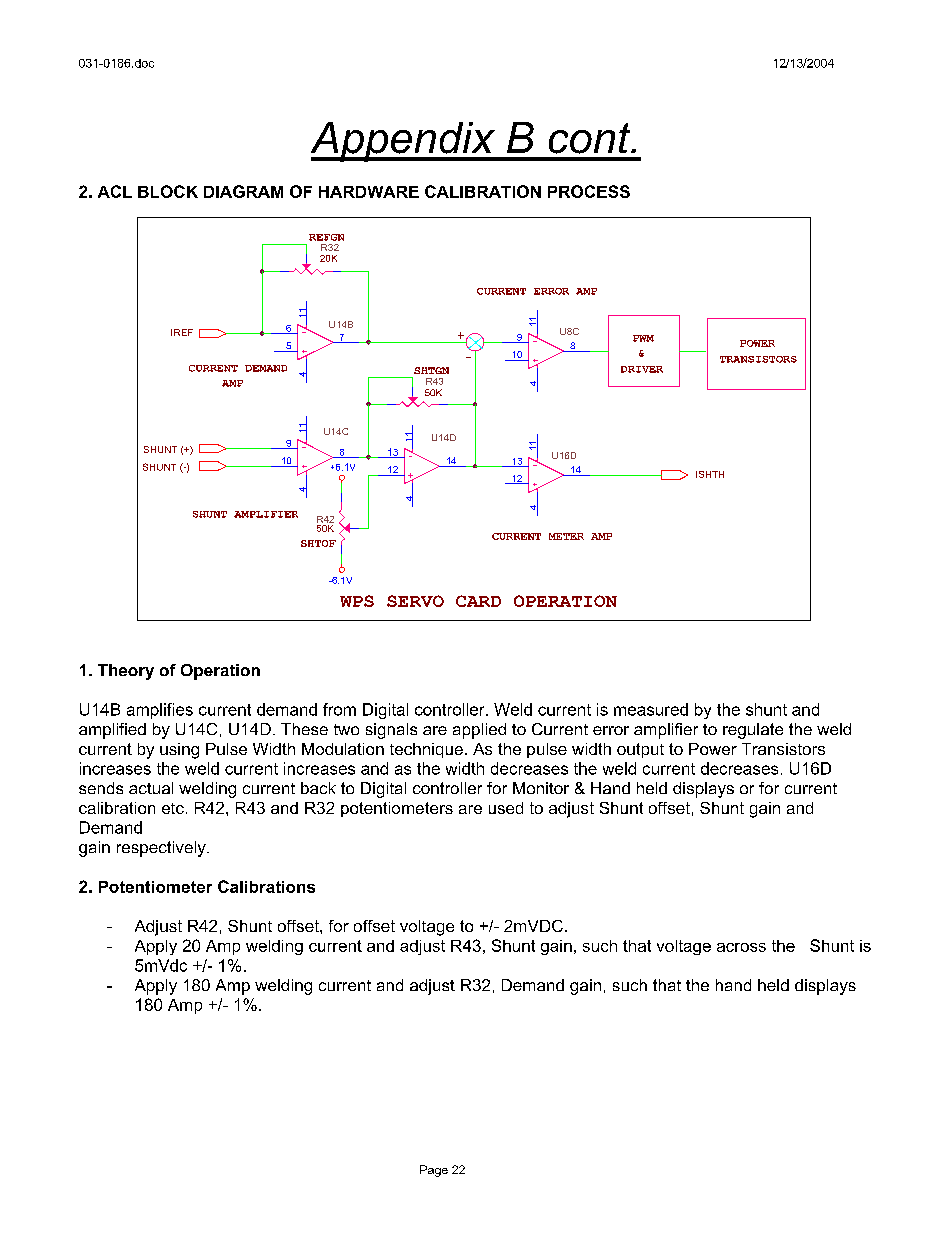 Image resolution: width=952 pixels, height=1233 pixels. I want to click on PROCESS, so click(589, 191).
